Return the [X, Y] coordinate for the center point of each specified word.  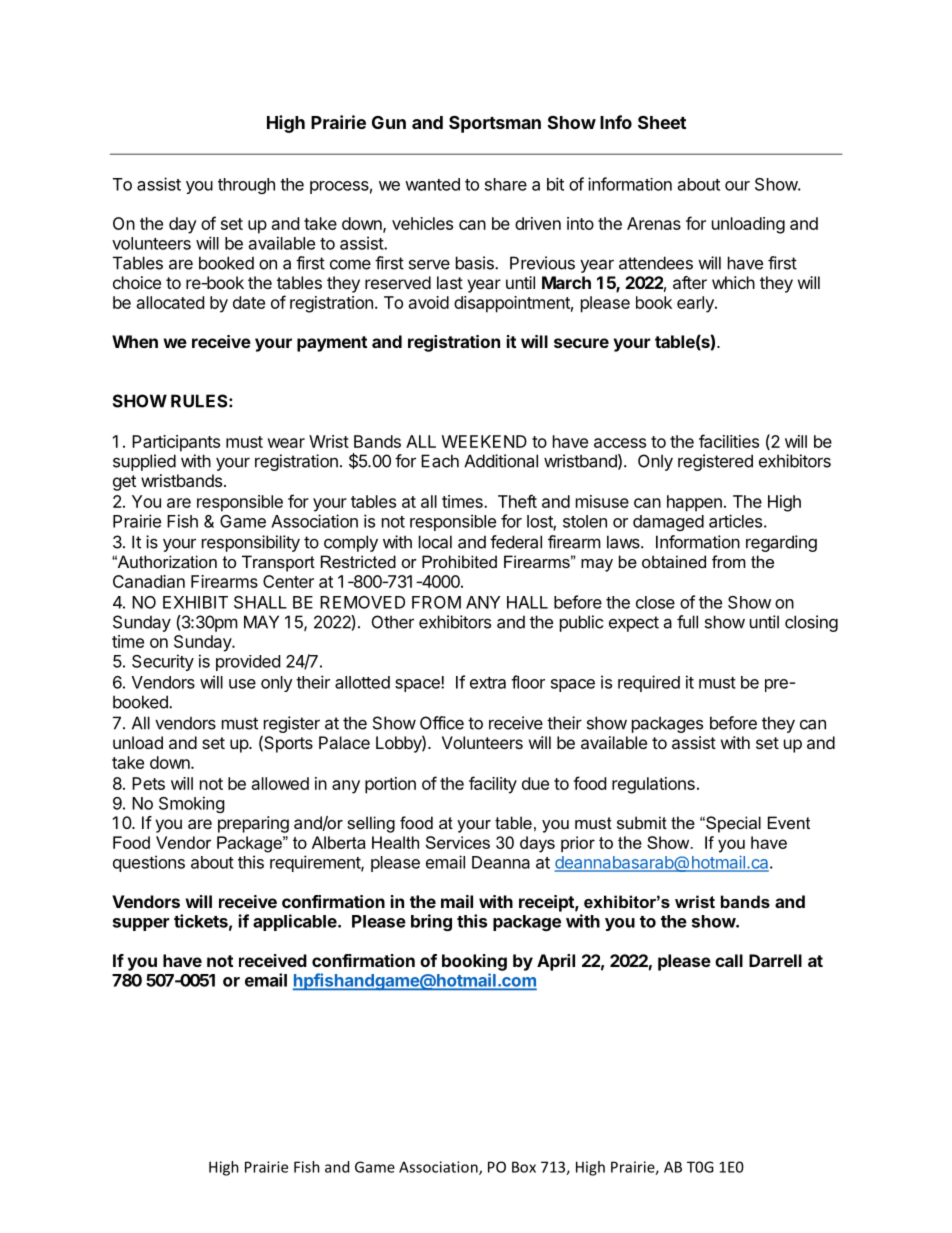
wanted [432, 184]
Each [440, 461]
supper [141, 924]
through [246, 186]
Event [789, 822]
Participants [176, 443]
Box [524, 1167]
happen [694, 503]
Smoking [192, 804]
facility [493, 785]
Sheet [662, 122]
